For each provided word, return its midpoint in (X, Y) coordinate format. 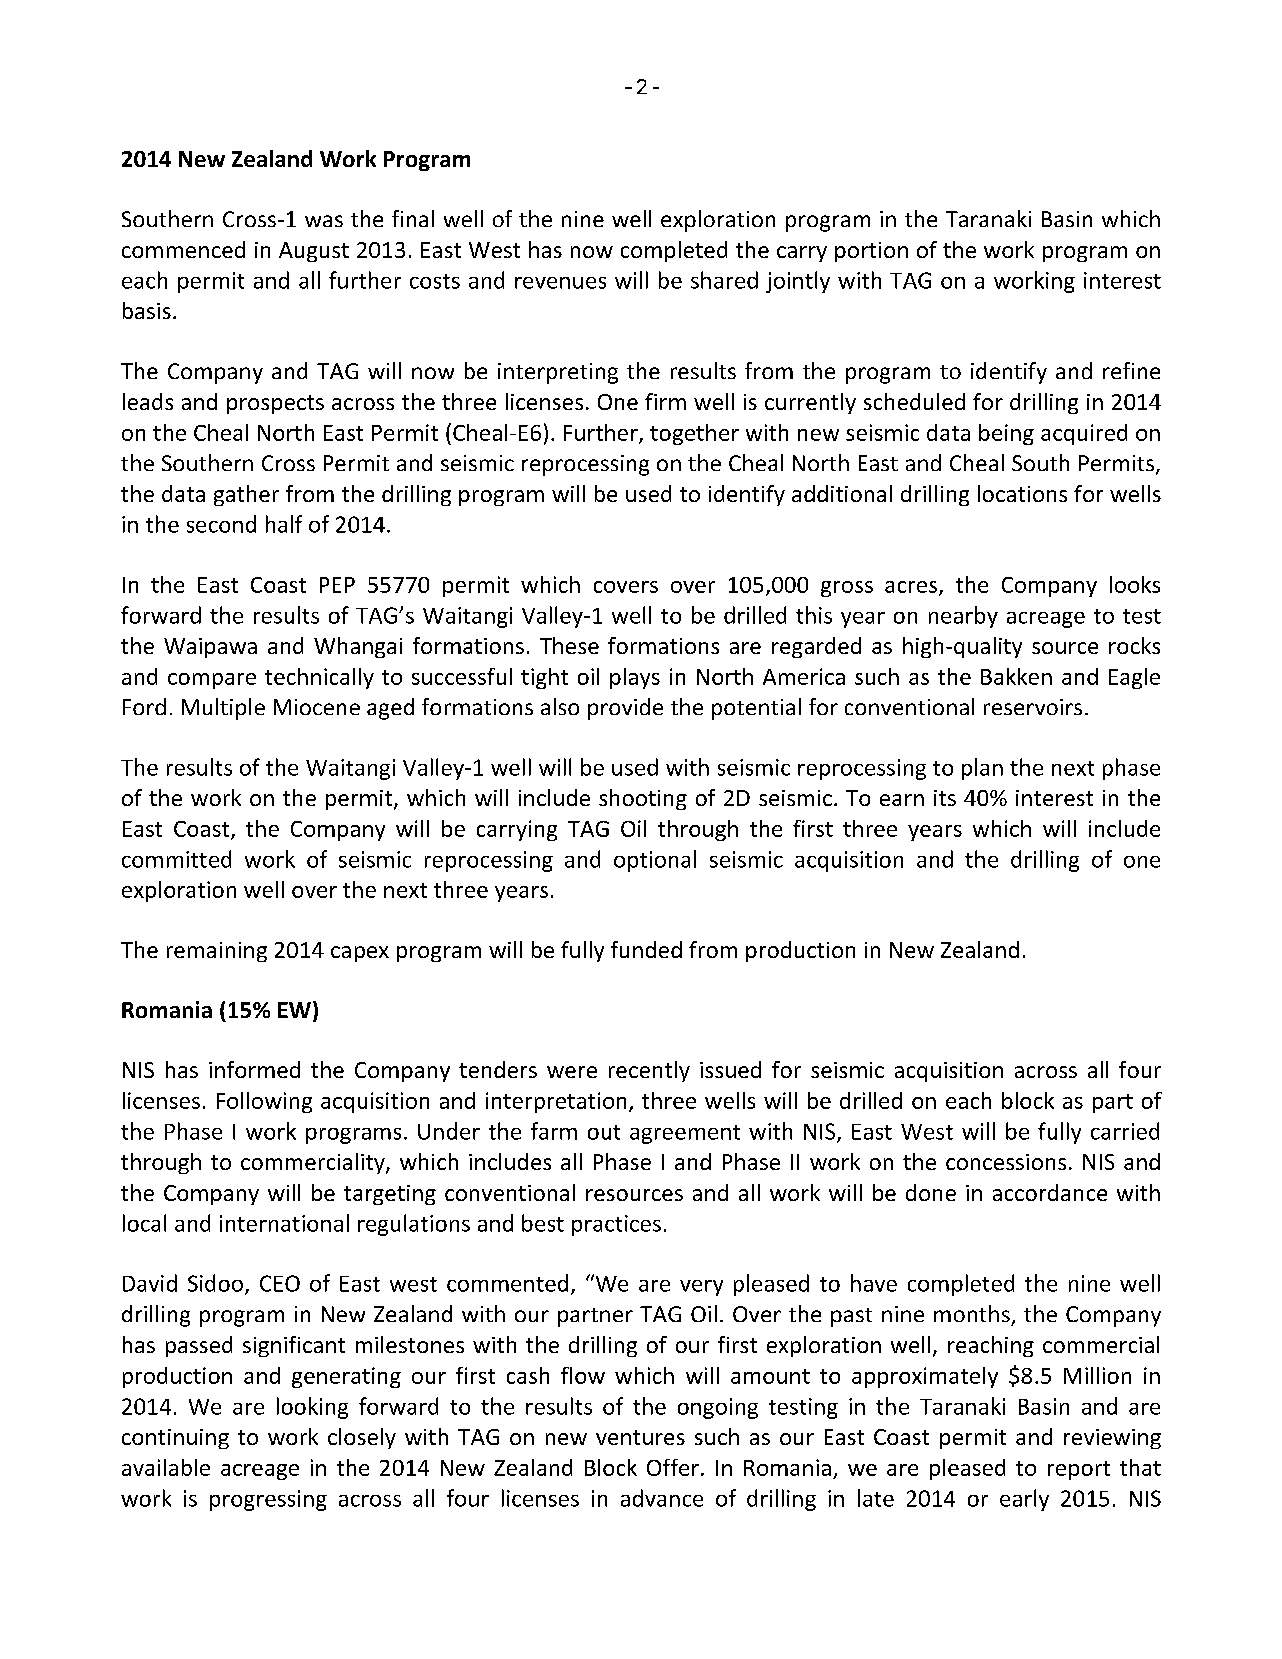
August (314, 252)
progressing (268, 1500)
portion (871, 252)
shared (724, 280)
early (1024, 1500)
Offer (673, 1467)
